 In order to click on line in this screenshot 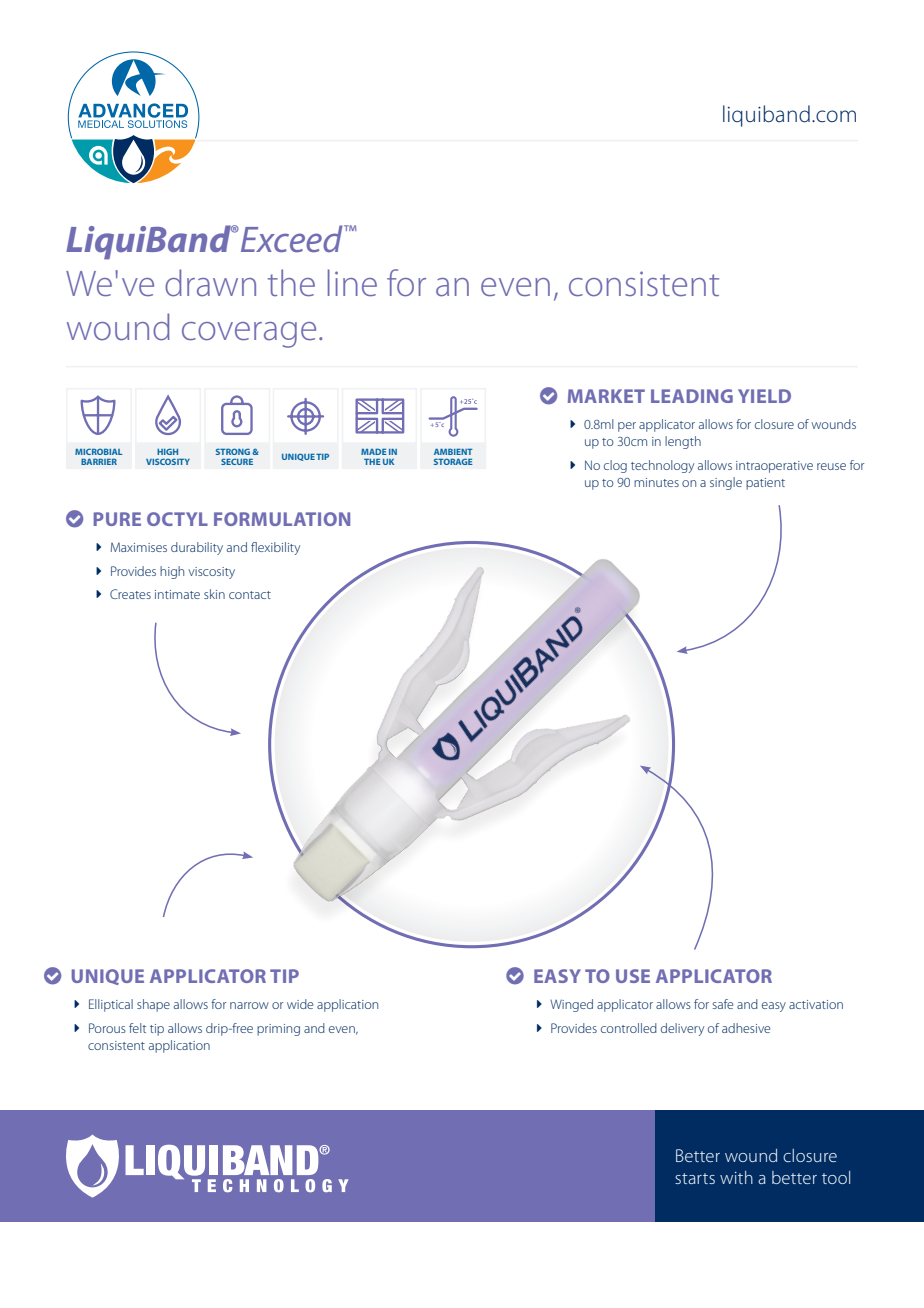, I will do `click(352, 282)`.
